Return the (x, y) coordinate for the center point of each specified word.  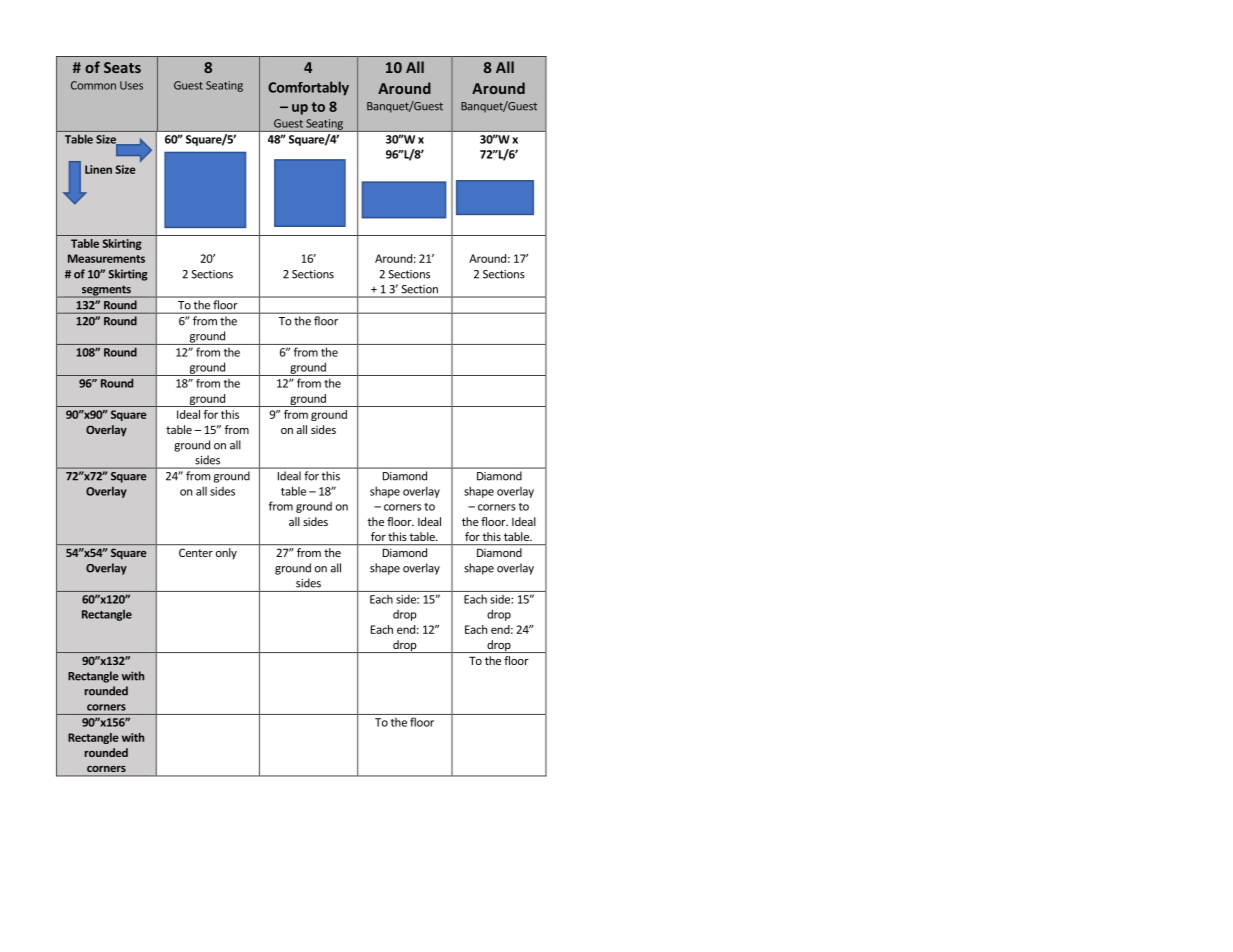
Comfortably (308, 88)
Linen (98, 169)
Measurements (106, 258)
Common (93, 85)
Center (196, 552)
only (226, 553)
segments (106, 291)
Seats (122, 67)
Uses (131, 85)
